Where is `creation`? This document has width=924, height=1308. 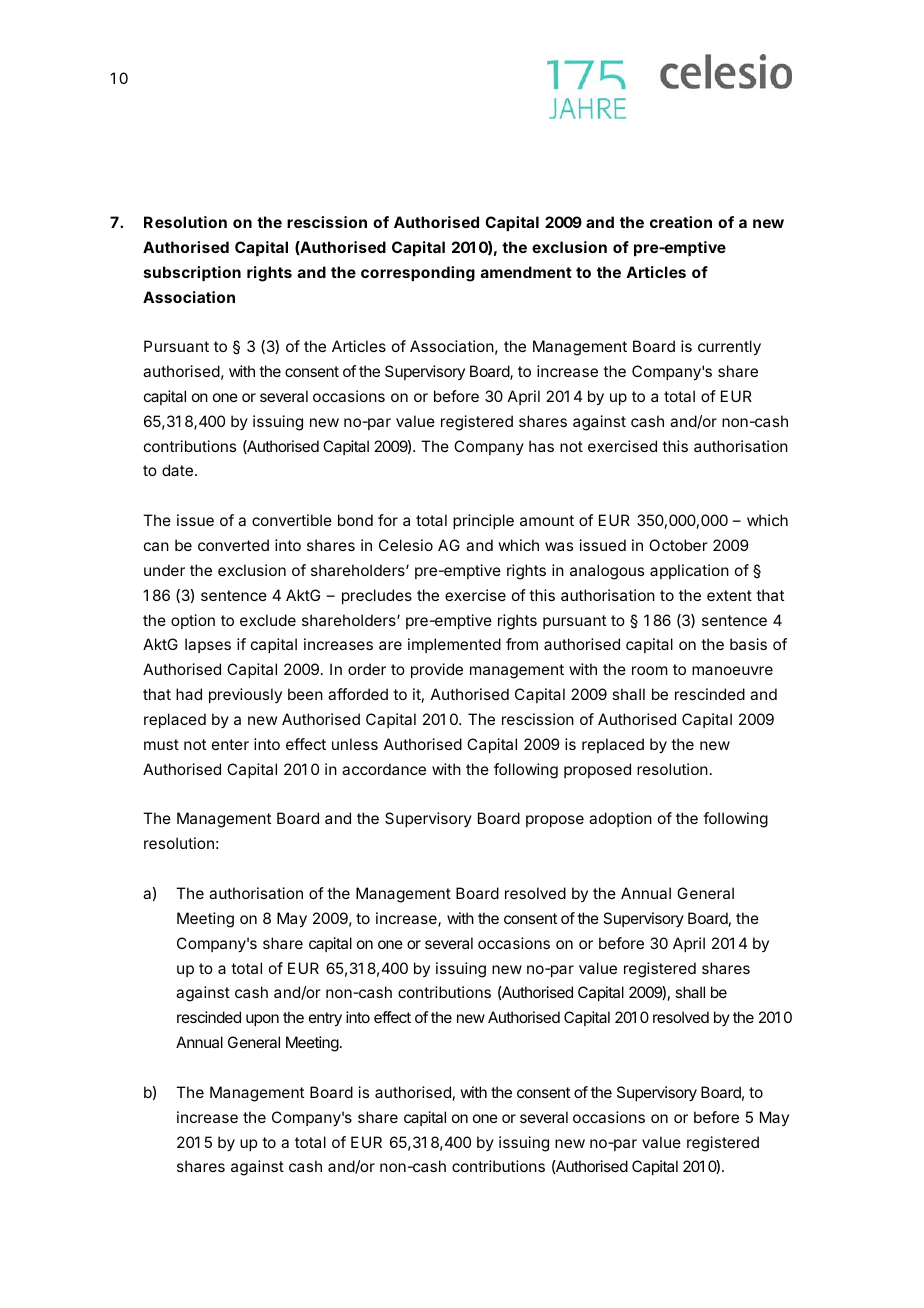 creation is located at coordinates (681, 222).
